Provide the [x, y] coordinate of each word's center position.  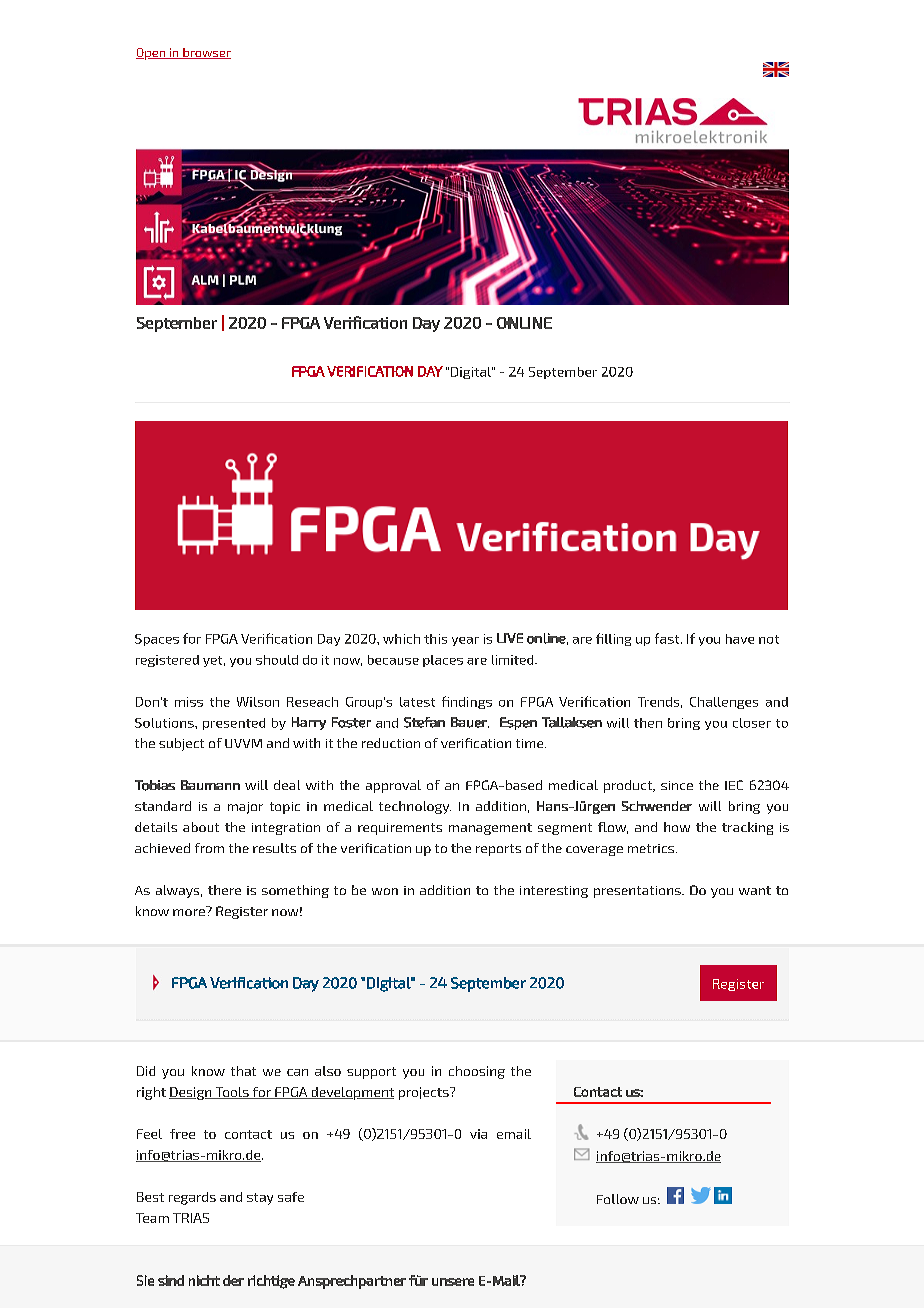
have [740, 639]
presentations [638, 892]
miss [189, 702]
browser [206, 53]
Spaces [157, 640]
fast [668, 638]
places [443, 661]
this [435, 639]
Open [152, 54]
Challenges [724, 703]
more [189, 912]
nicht [204, 1280]
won [385, 891]
